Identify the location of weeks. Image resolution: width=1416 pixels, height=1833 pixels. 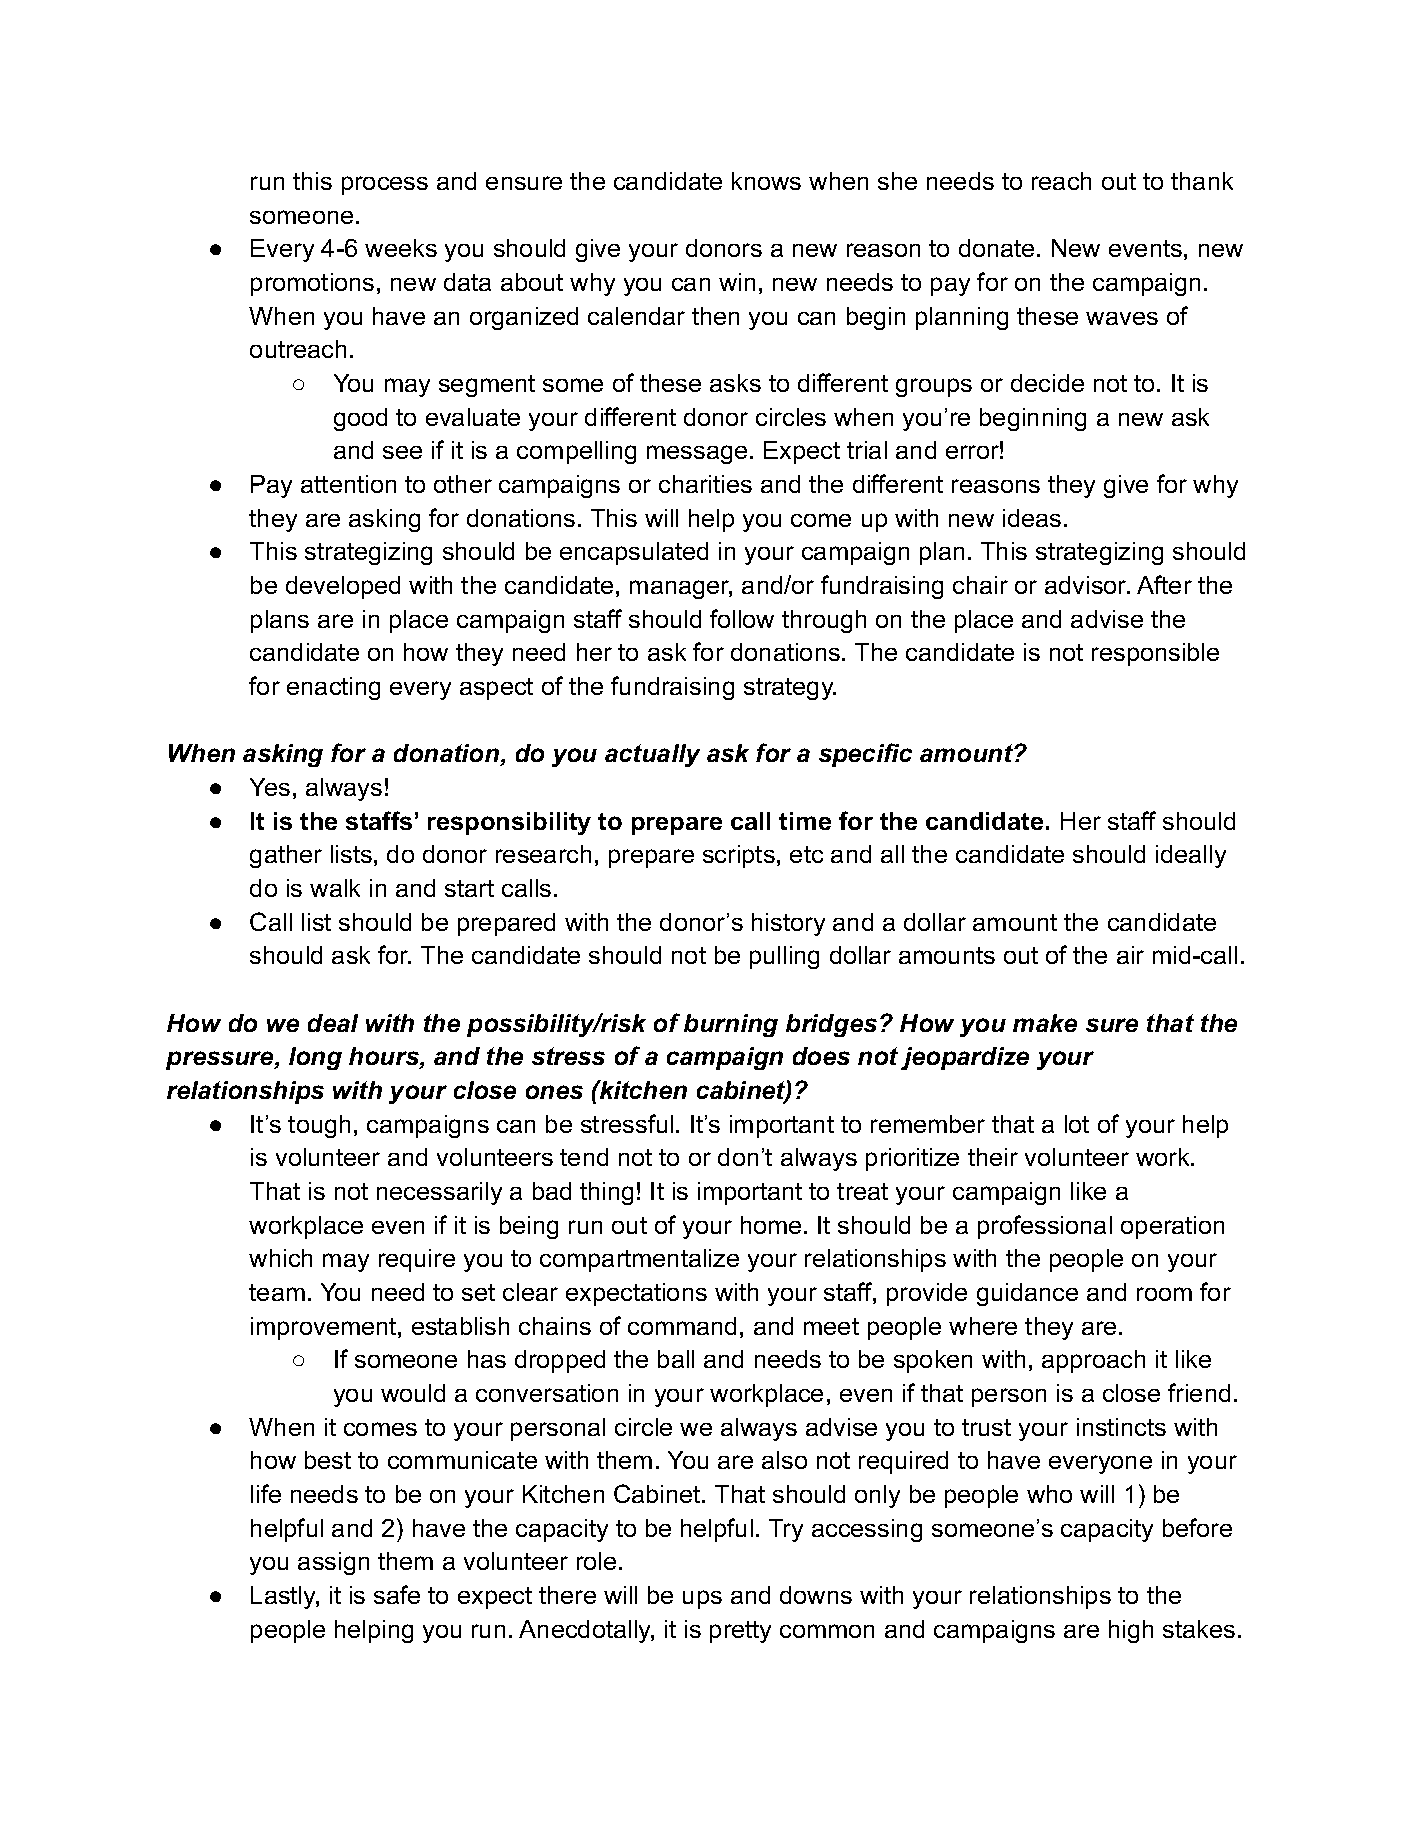
(401, 248).
